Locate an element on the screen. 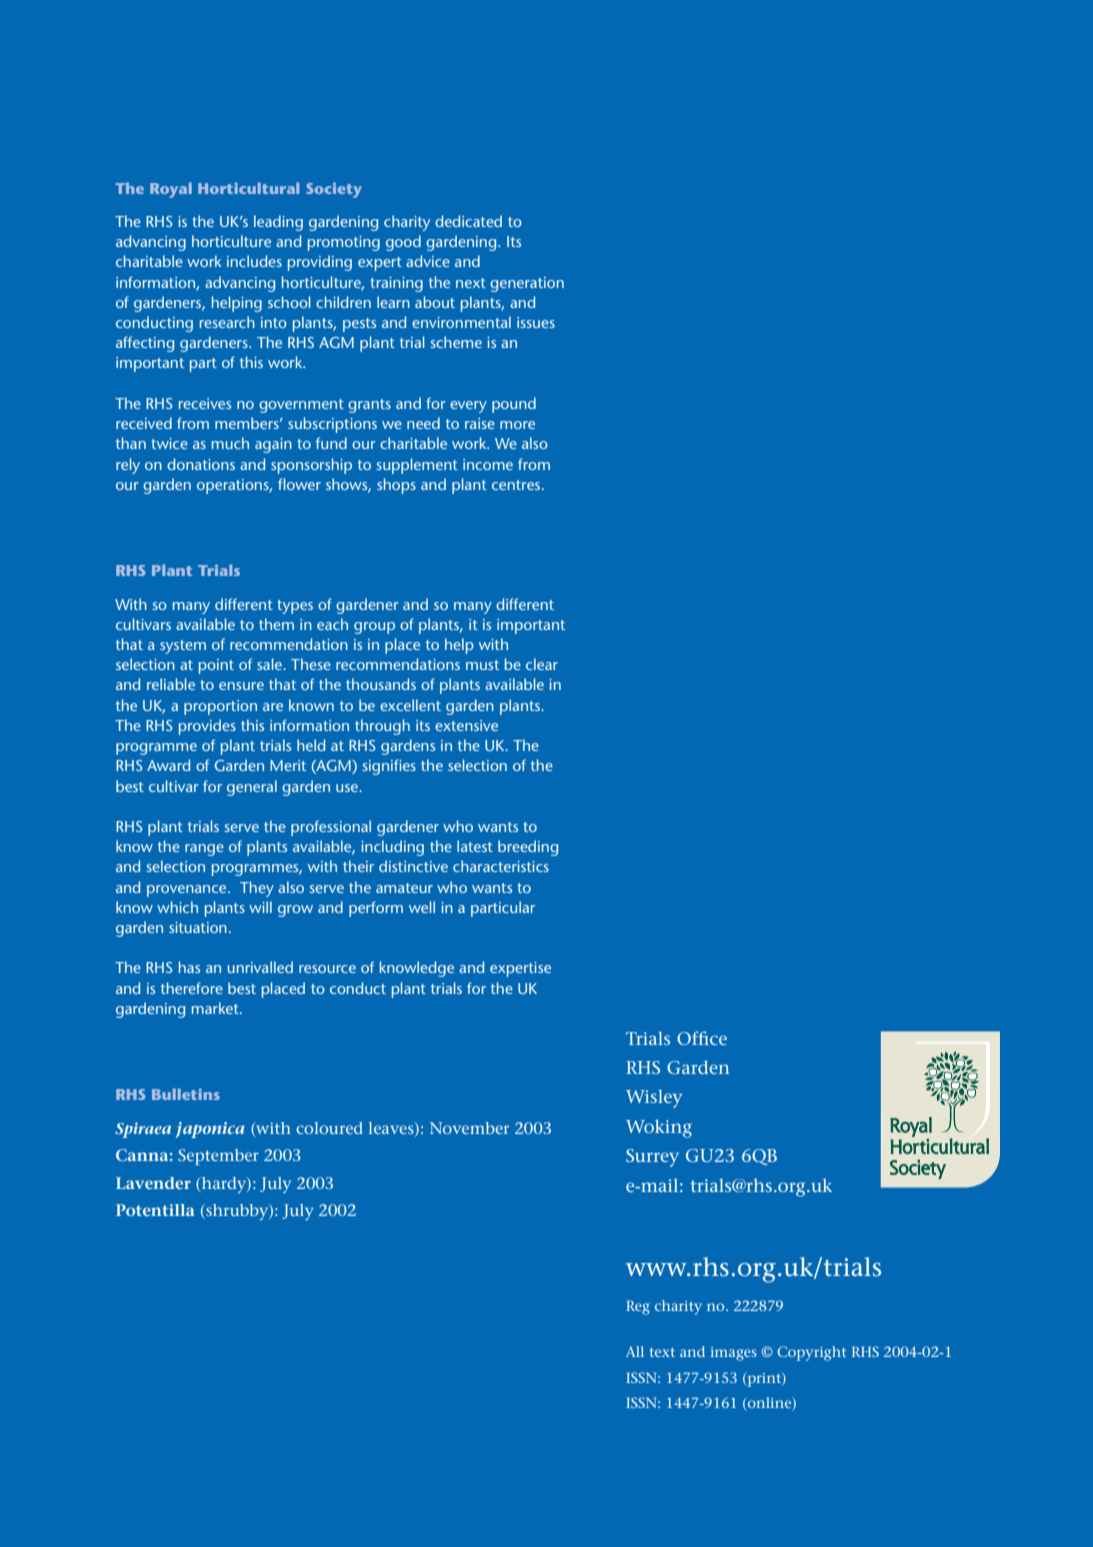  generation is located at coordinates (527, 284).
